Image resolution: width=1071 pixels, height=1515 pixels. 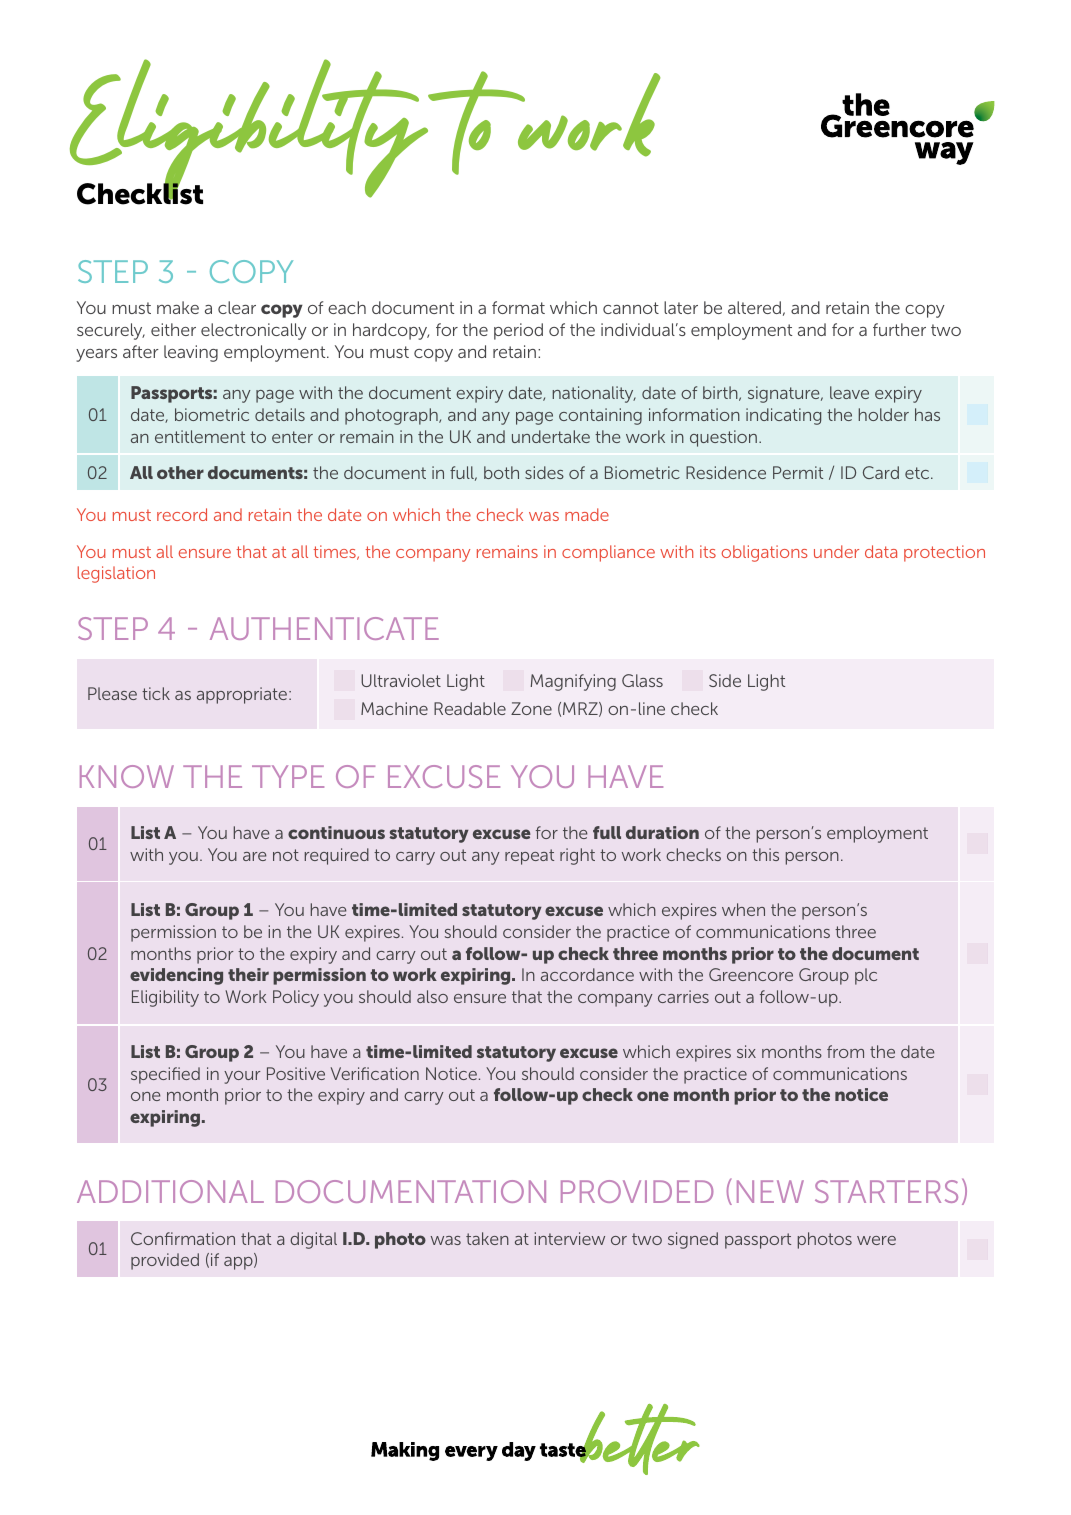 What do you see at coordinates (899, 329) in the screenshot?
I see `further` at bounding box center [899, 329].
